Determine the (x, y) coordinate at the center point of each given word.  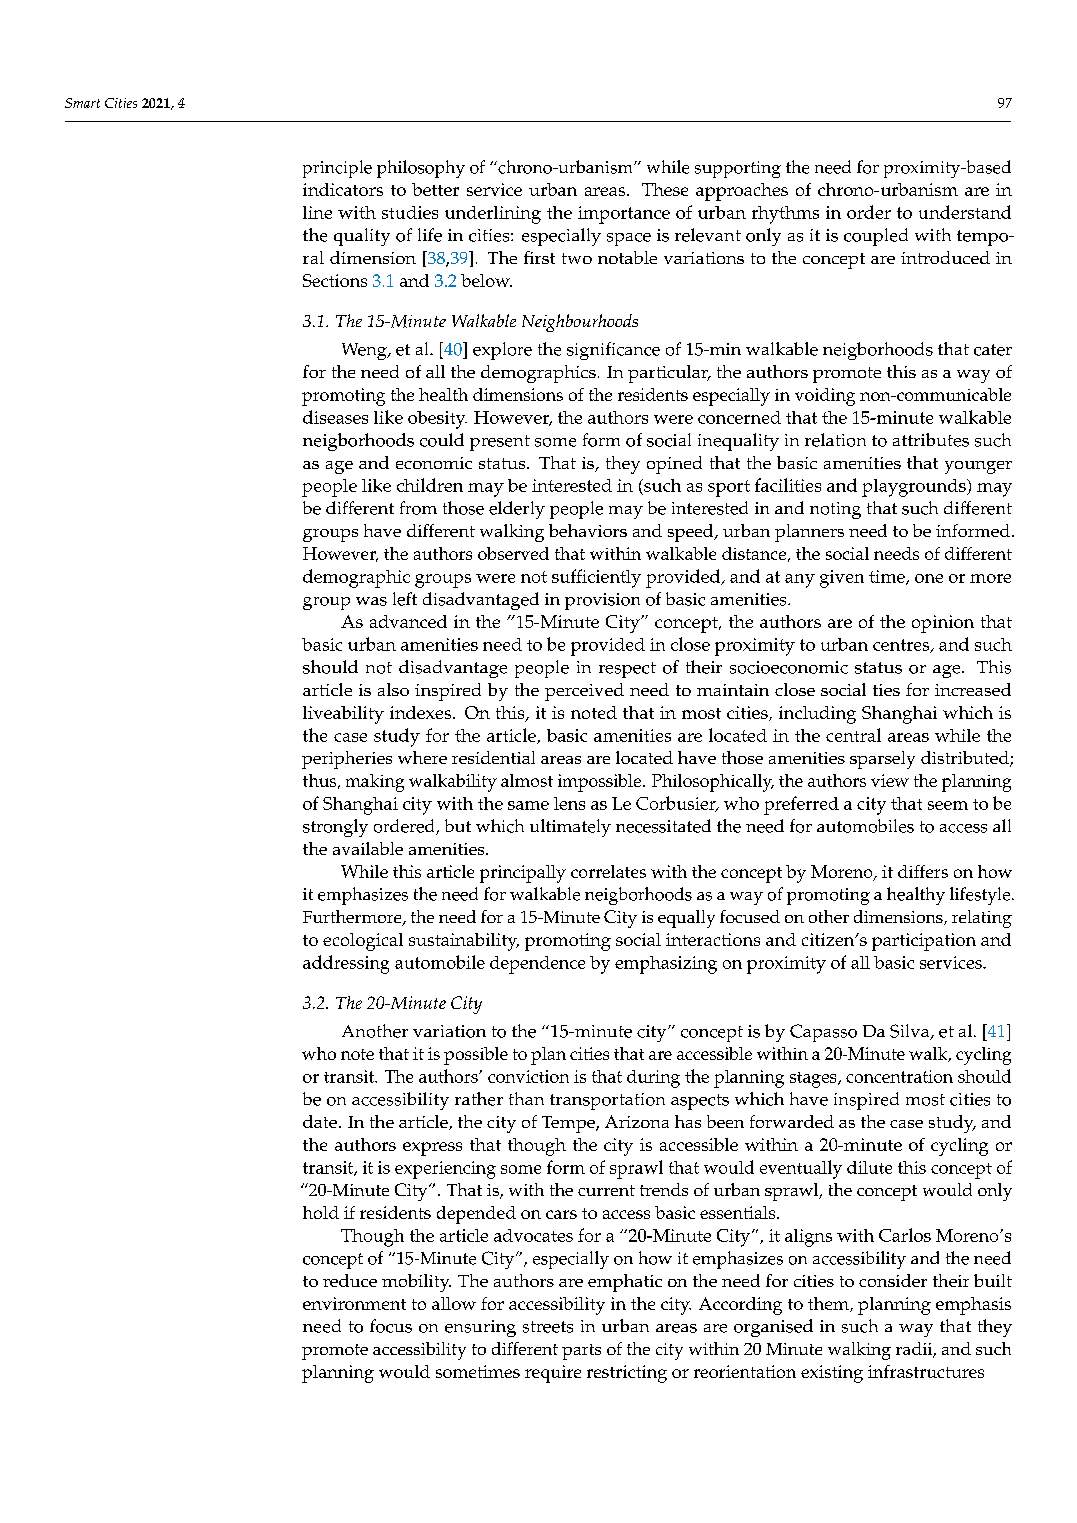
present (500, 443)
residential (493, 757)
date (320, 1121)
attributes (931, 440)
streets (548, 1327)
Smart (82, 103)
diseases (335, 417)
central (853, 735)
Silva (911, 1032)
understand (965, 212)
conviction (528, 1076)
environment (354, 1303)
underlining (493, 215)
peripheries (347, 760)
